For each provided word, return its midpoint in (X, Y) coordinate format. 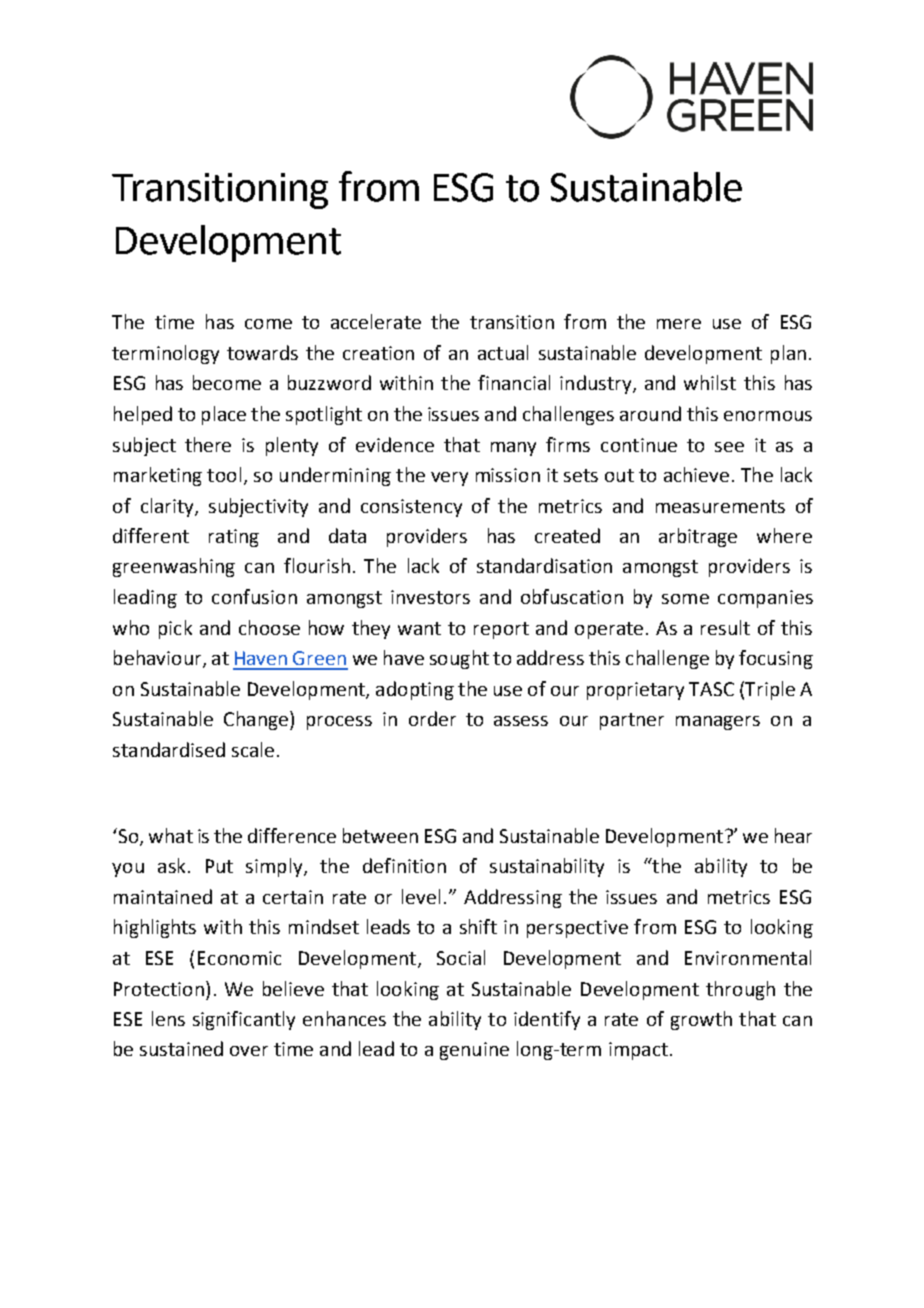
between (380, 835)
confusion (254, 596)
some (685, 599)
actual (503, 352)
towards (262, 352)
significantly (244, 1020)
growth (701, 1020)
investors (430, 597)
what (171, 835)
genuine (474, 1051)
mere (679, 324)
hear (793, 835)
